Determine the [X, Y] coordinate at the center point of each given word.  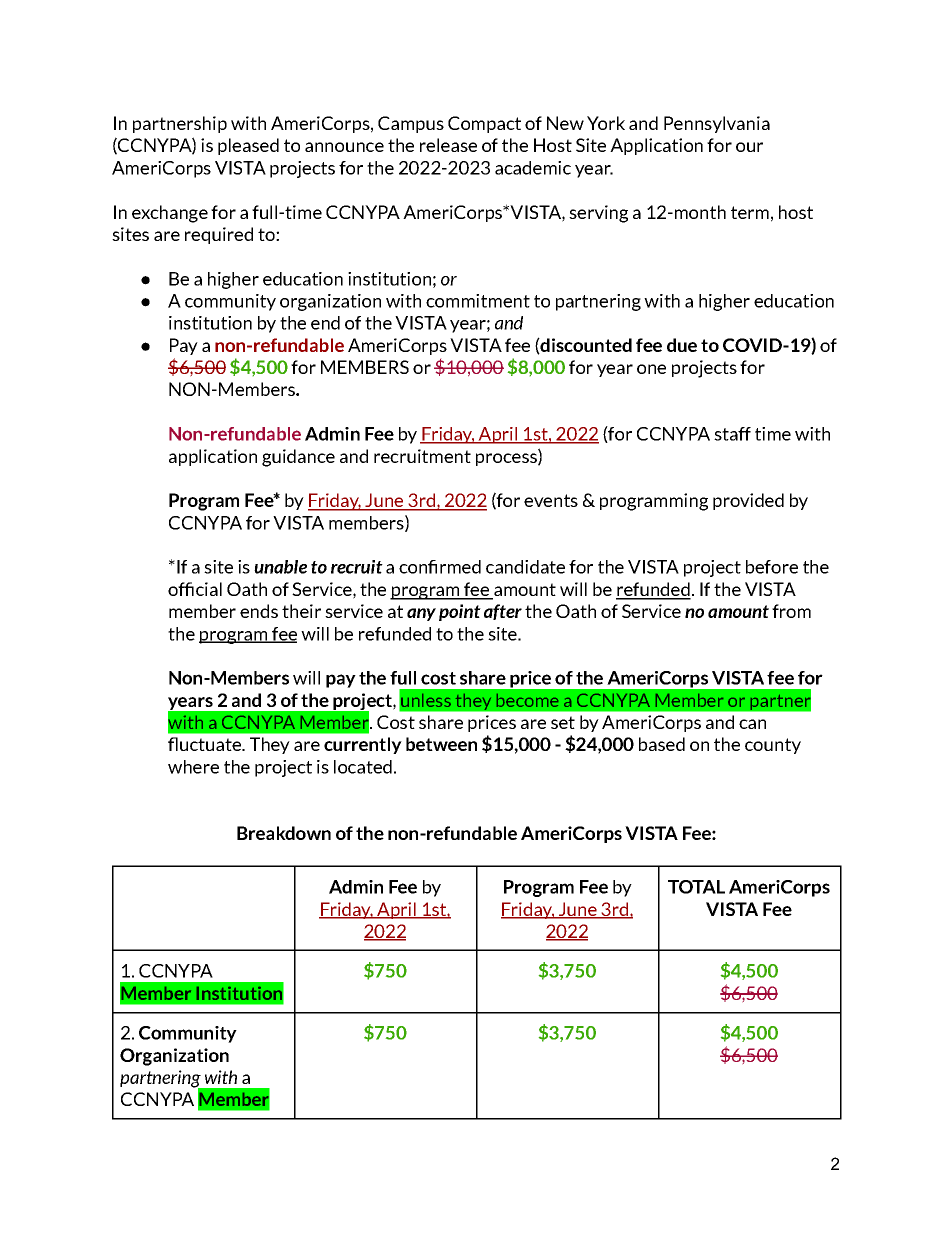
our [749, 147]
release [448, 145]
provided [748, 501]
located [363, 767]
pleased [248, 146]
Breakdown [284, 833]
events [551, 500]
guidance [298, 458]
